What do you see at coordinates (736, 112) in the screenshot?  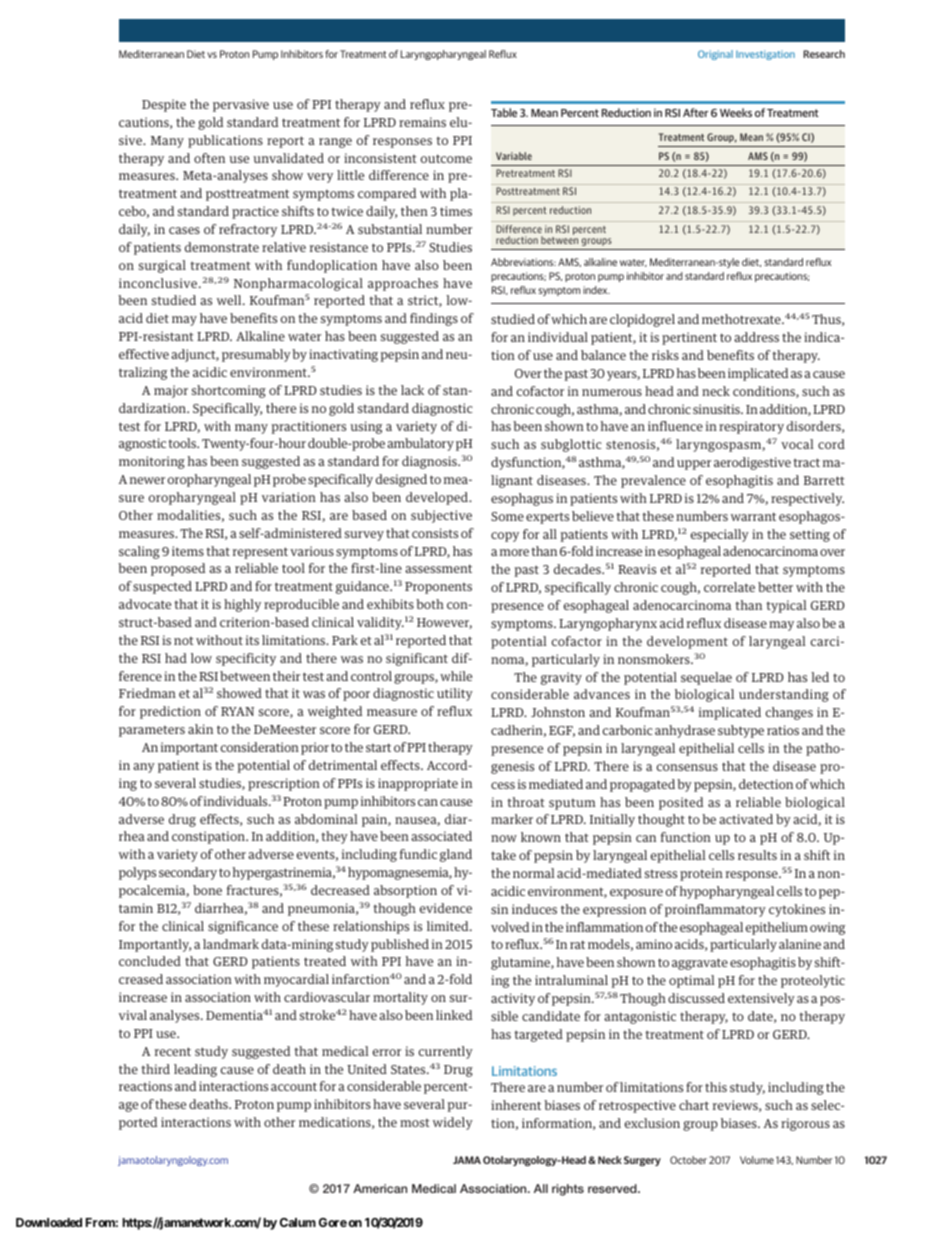 I see `Weeks` at bounding box center [736, 112].
